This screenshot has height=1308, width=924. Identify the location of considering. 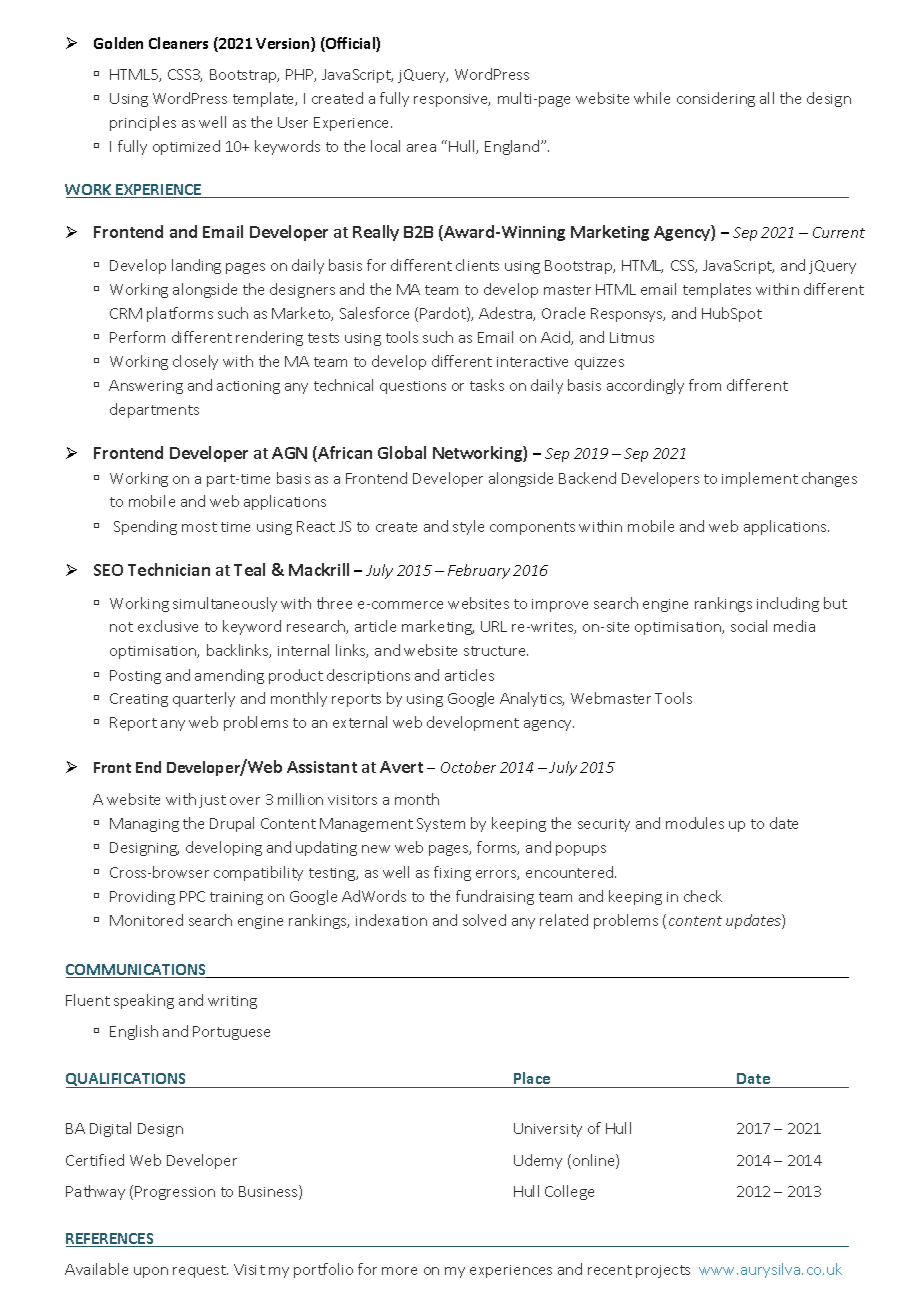
(716, 99).
